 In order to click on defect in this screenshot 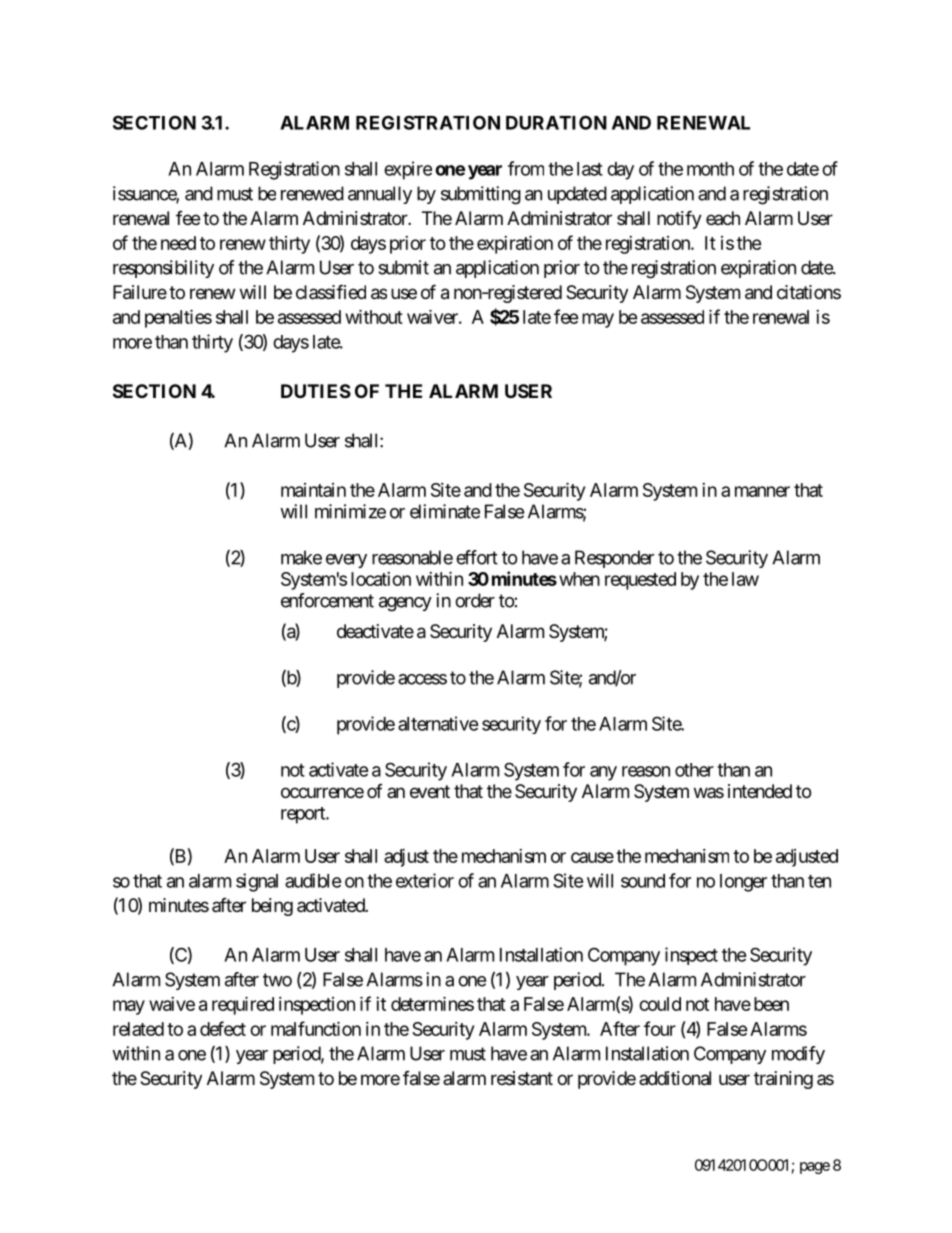, I will do `click(223, 1028)`.
